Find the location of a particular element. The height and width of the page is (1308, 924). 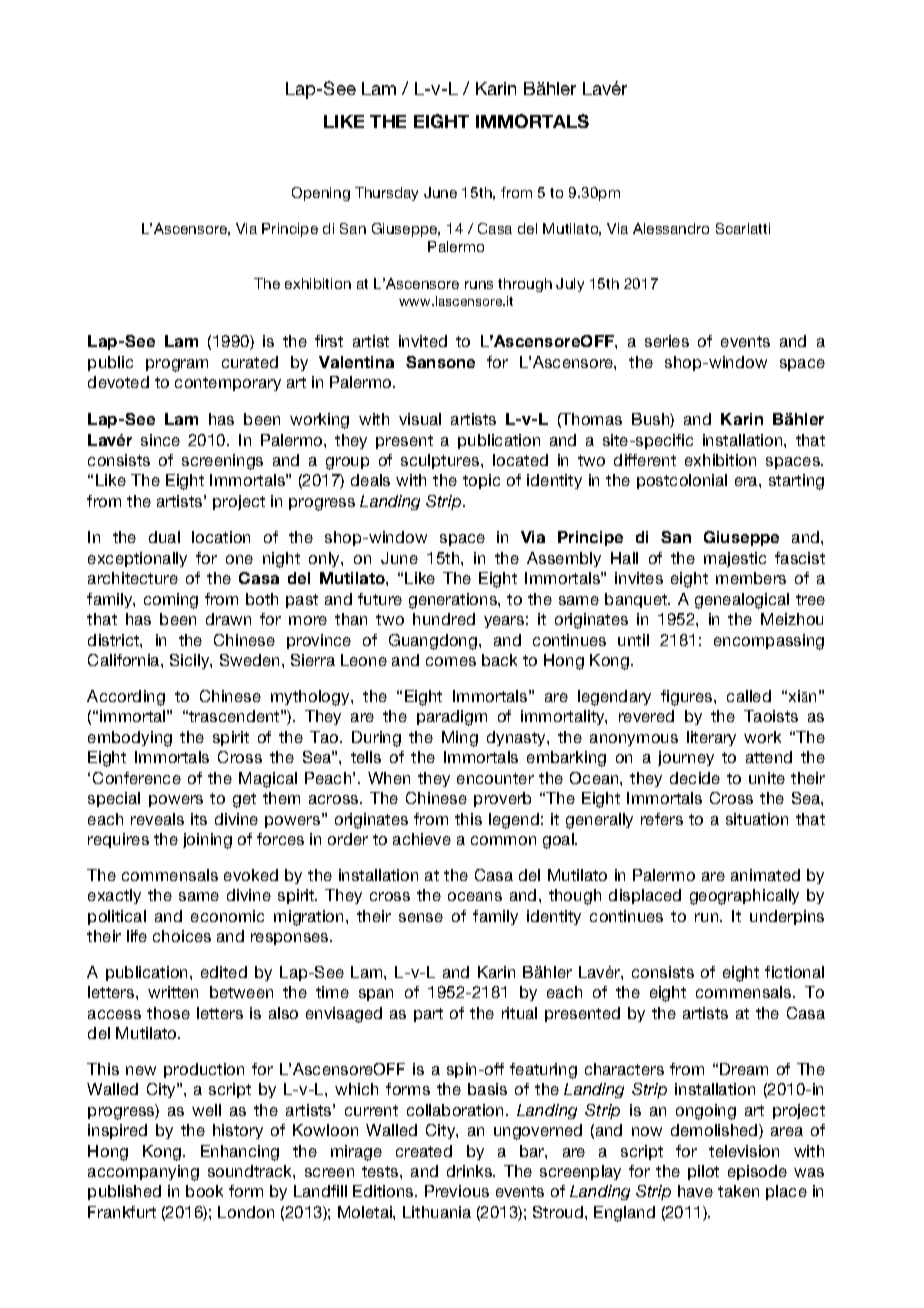

book is located at coordinates (204, 1191).
